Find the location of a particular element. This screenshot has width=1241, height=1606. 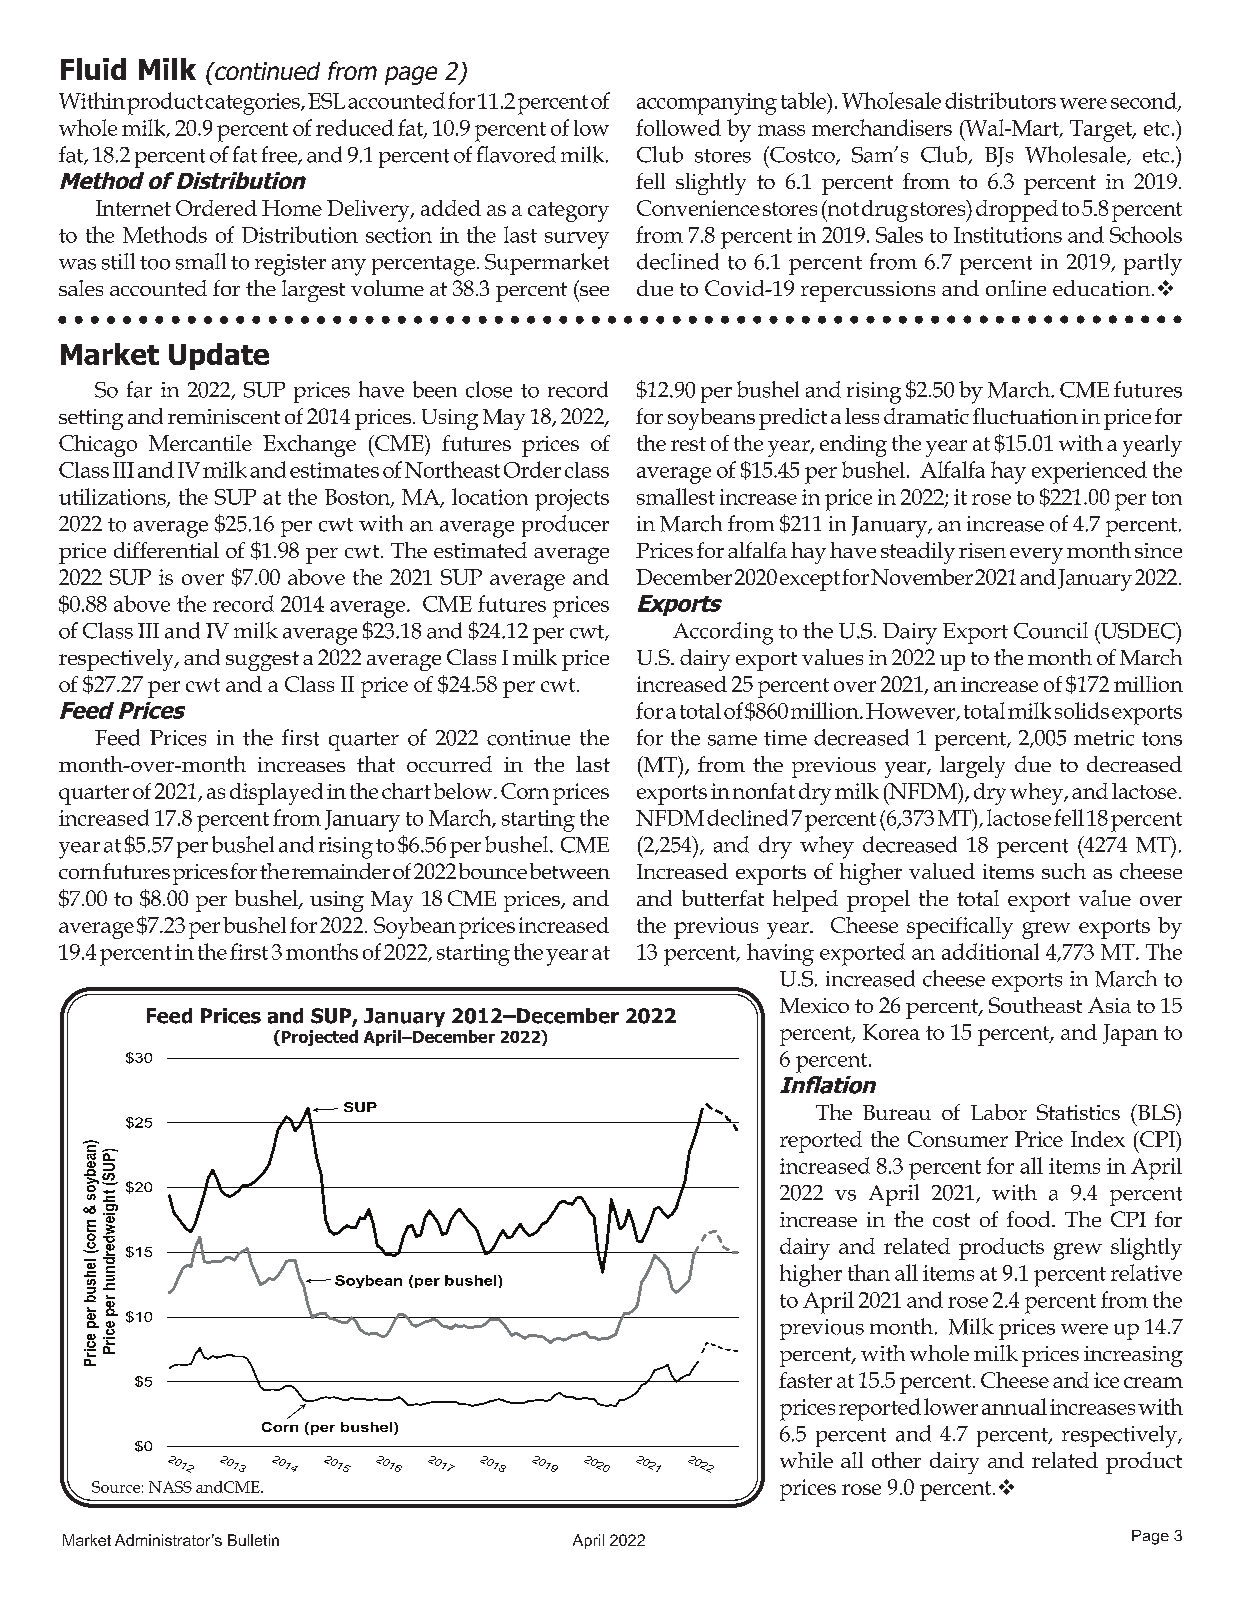

categories is located at coordinates (253, 104).
